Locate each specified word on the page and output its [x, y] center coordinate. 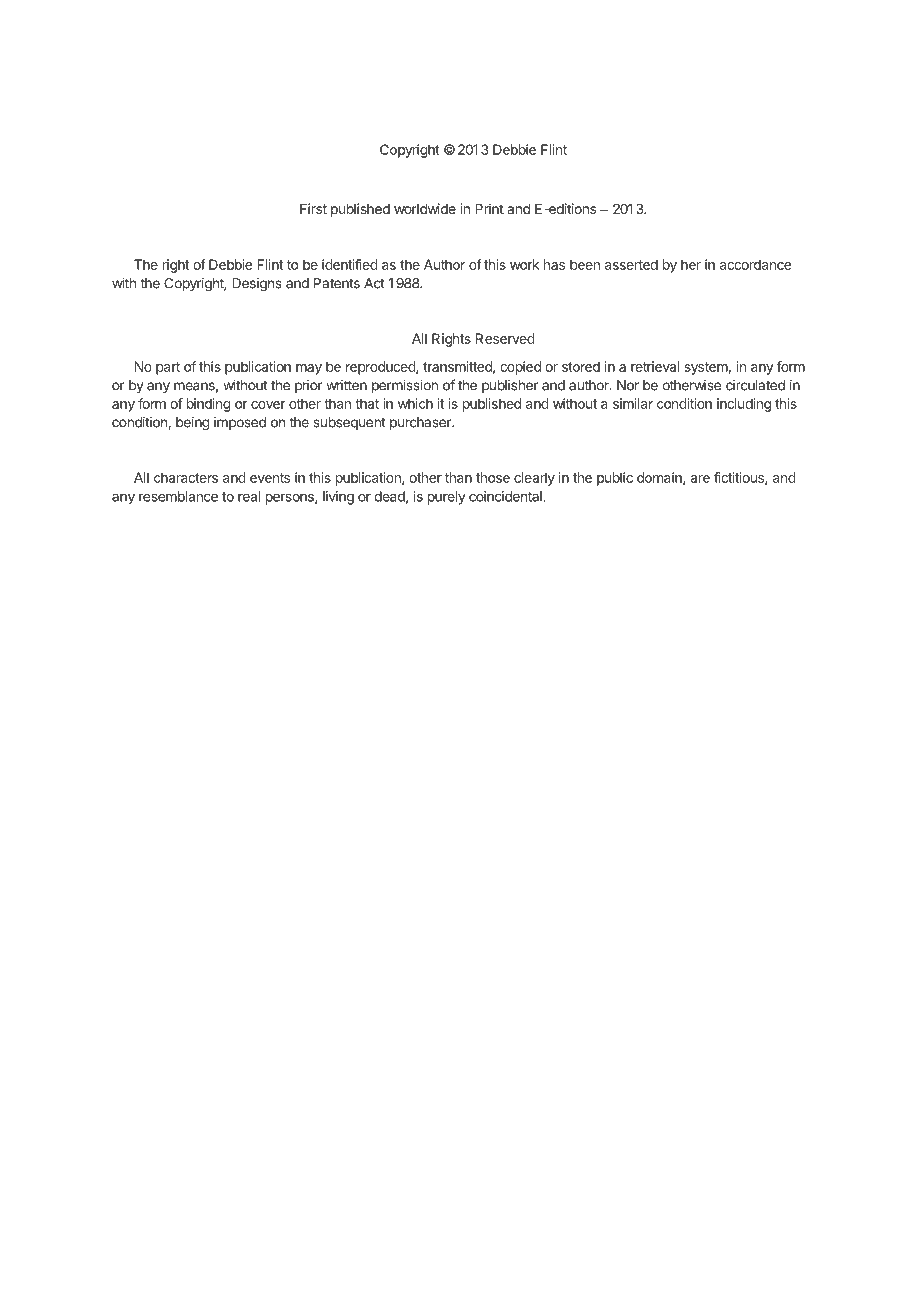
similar [633, 403]
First [313, 208]
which [415, 403]
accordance [755, 264]
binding [209, 405]
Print [489, 208]
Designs [257, 285]
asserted [631, 264]
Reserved [505, 338]
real [249, 496]
